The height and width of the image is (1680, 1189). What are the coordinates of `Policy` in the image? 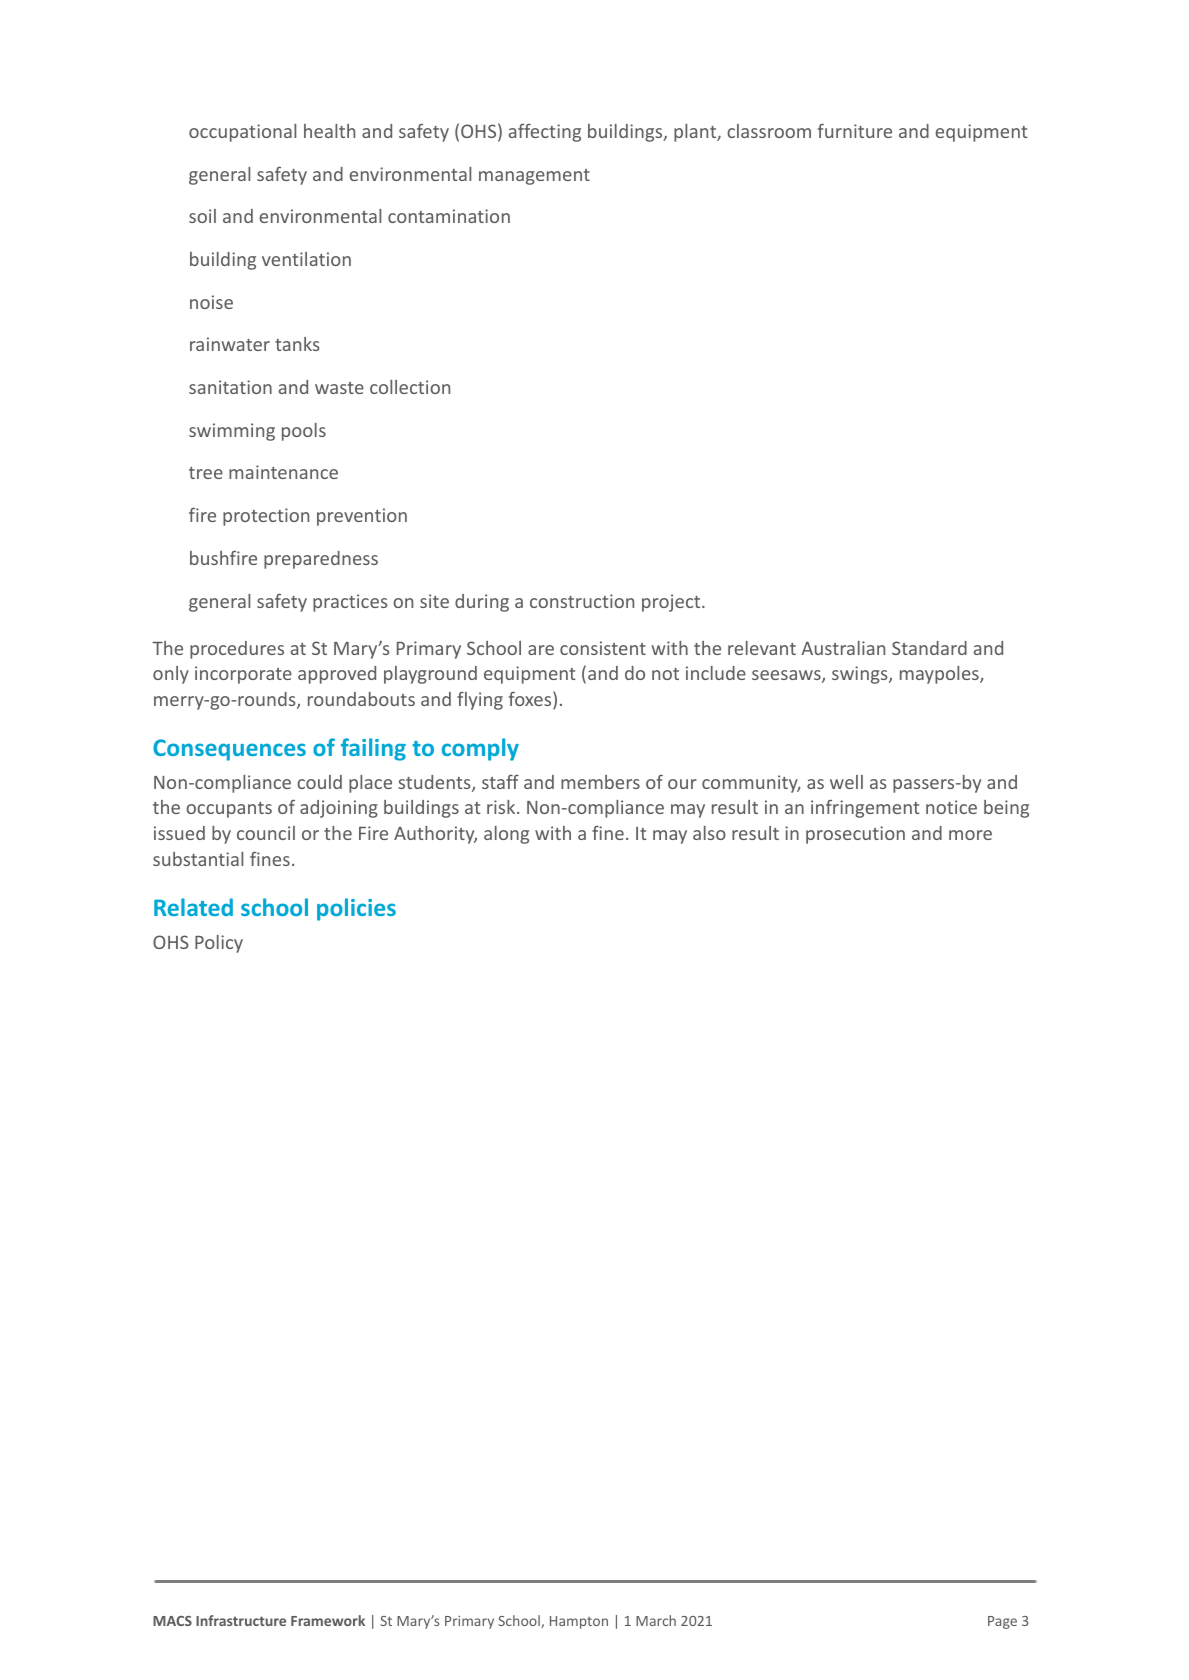 It's located at (219, 944).
